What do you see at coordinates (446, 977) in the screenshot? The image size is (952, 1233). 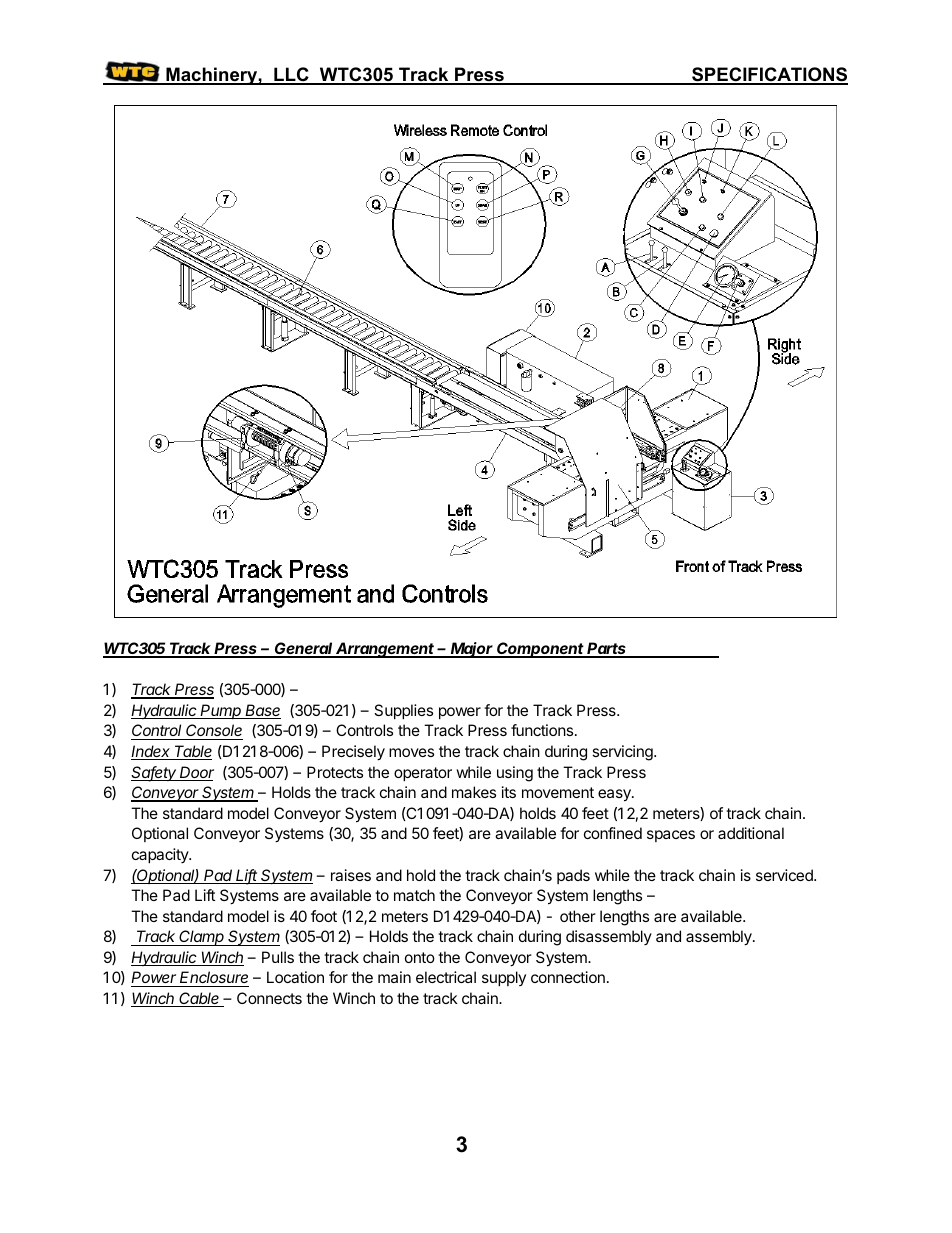 I see `electrical` at bounding box center [446, 977].
